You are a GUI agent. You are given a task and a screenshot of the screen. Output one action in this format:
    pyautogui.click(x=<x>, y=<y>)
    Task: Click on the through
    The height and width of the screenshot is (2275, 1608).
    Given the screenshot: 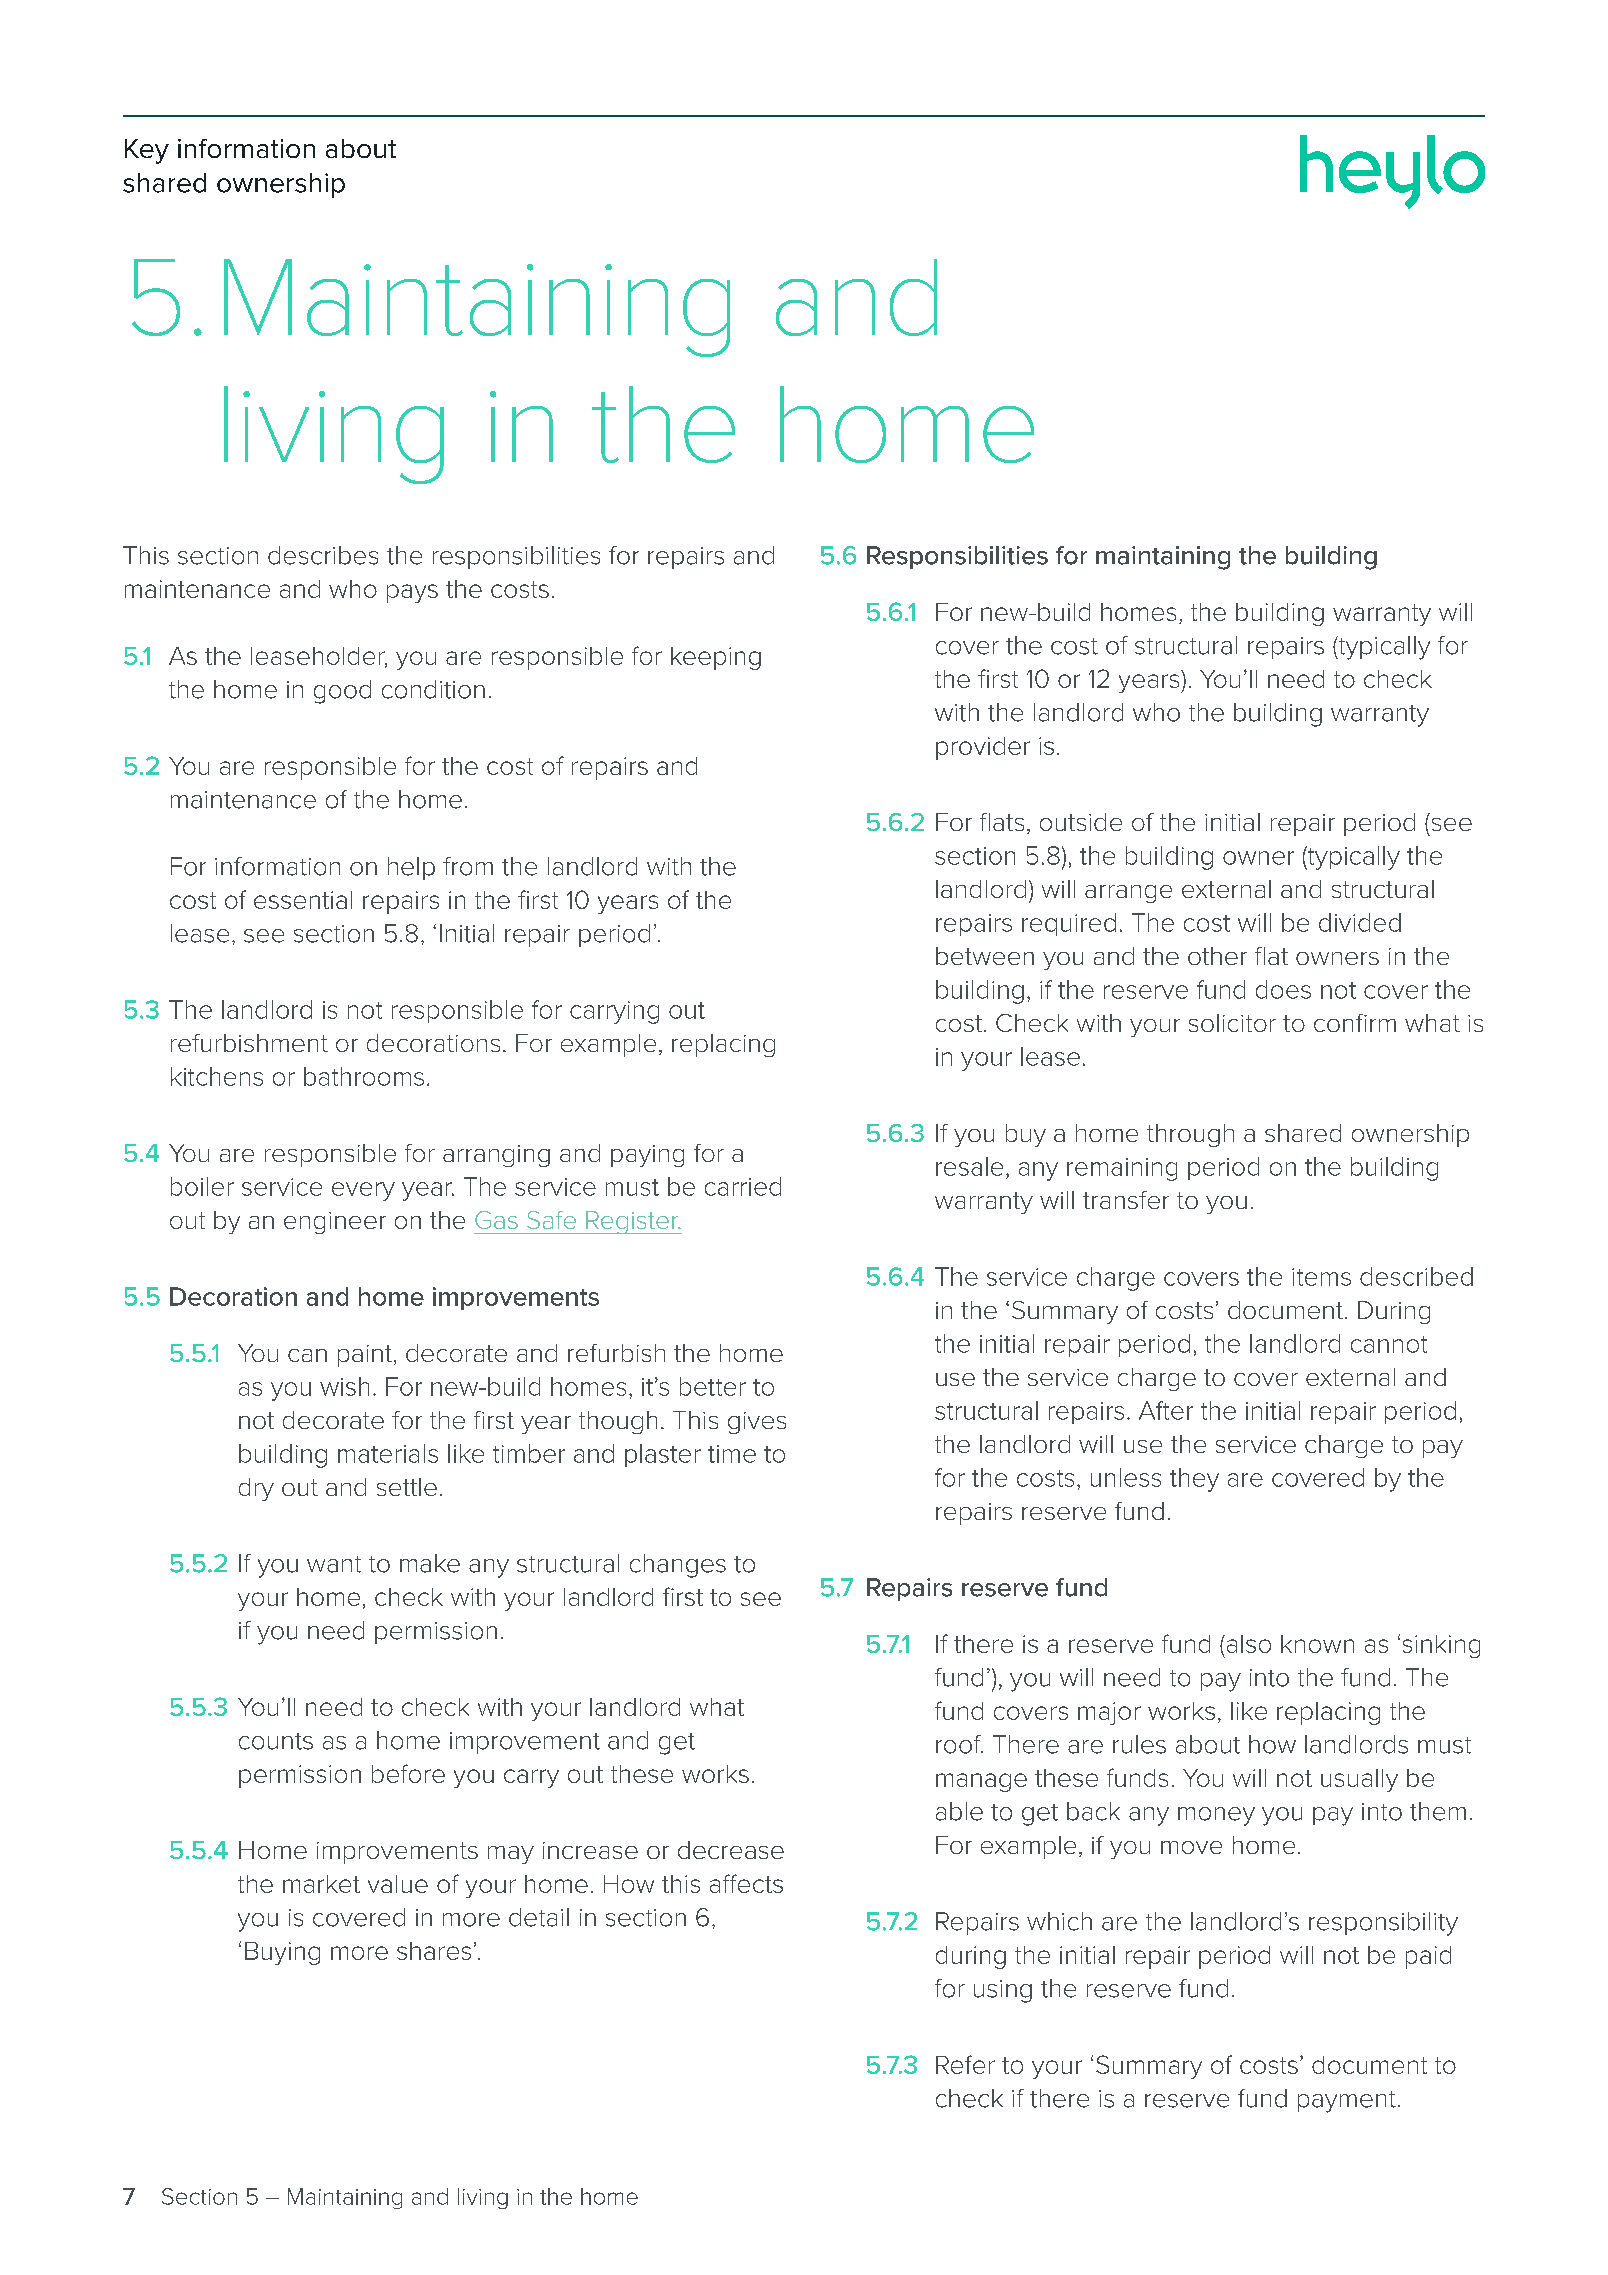 What is the action you would take?
    pyautogui.click(x=1190, y=1135)
